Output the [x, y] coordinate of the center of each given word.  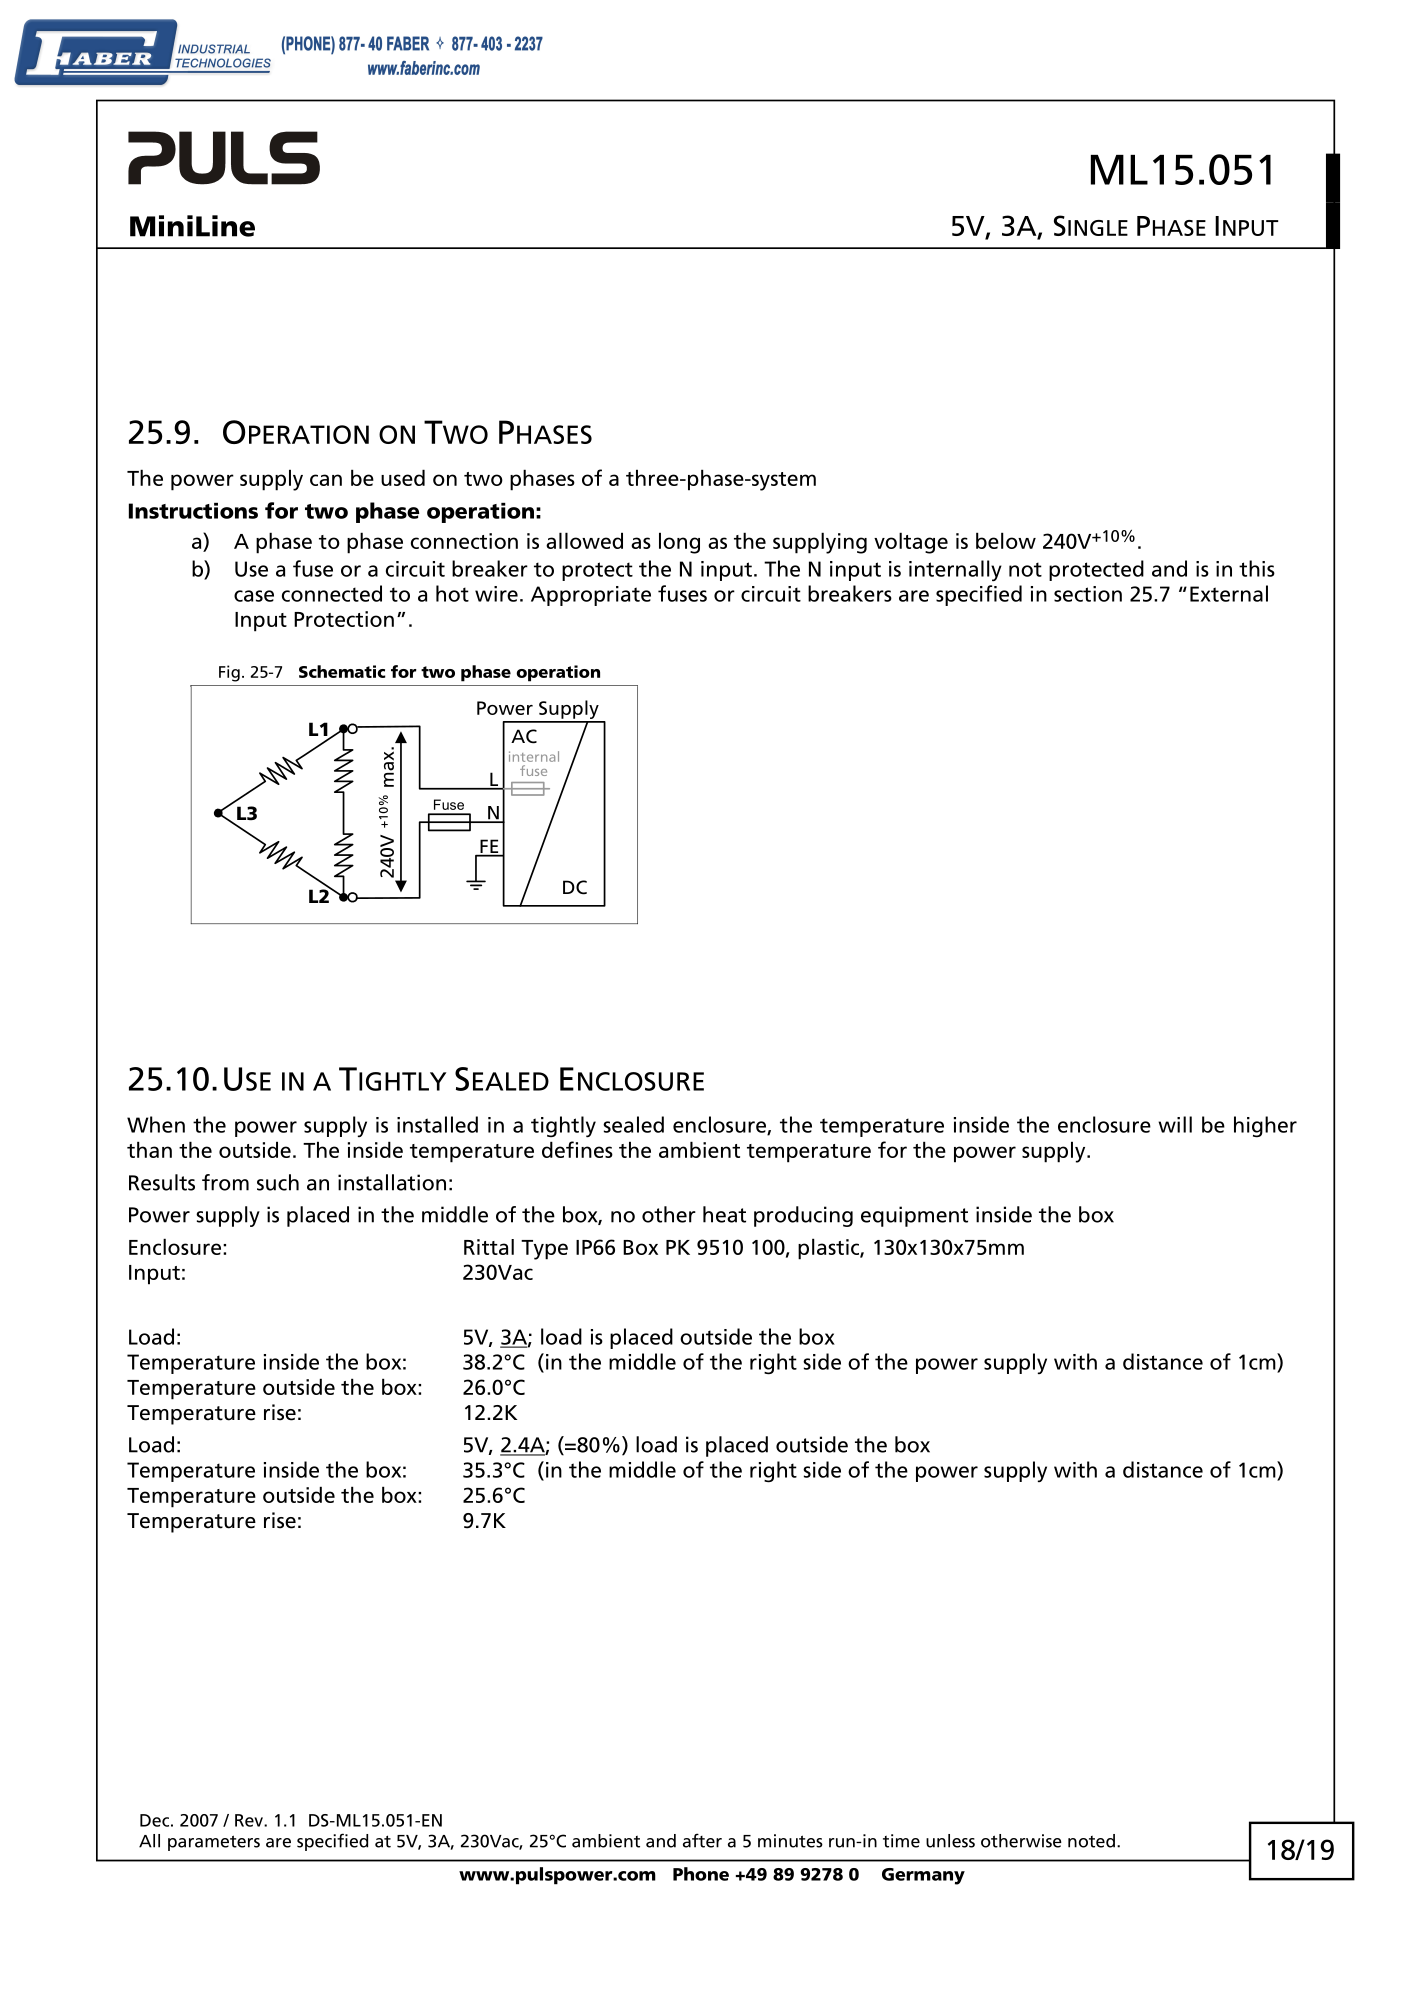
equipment [914, 1216]
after [702, 1840]
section [1088, 594]
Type [544, 1250]
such [278, 1182]
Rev [250, 1820]
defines [577, 1149]
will [1175, 1124]
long [679, 543]
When [156, 1124]
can [326, 480]
